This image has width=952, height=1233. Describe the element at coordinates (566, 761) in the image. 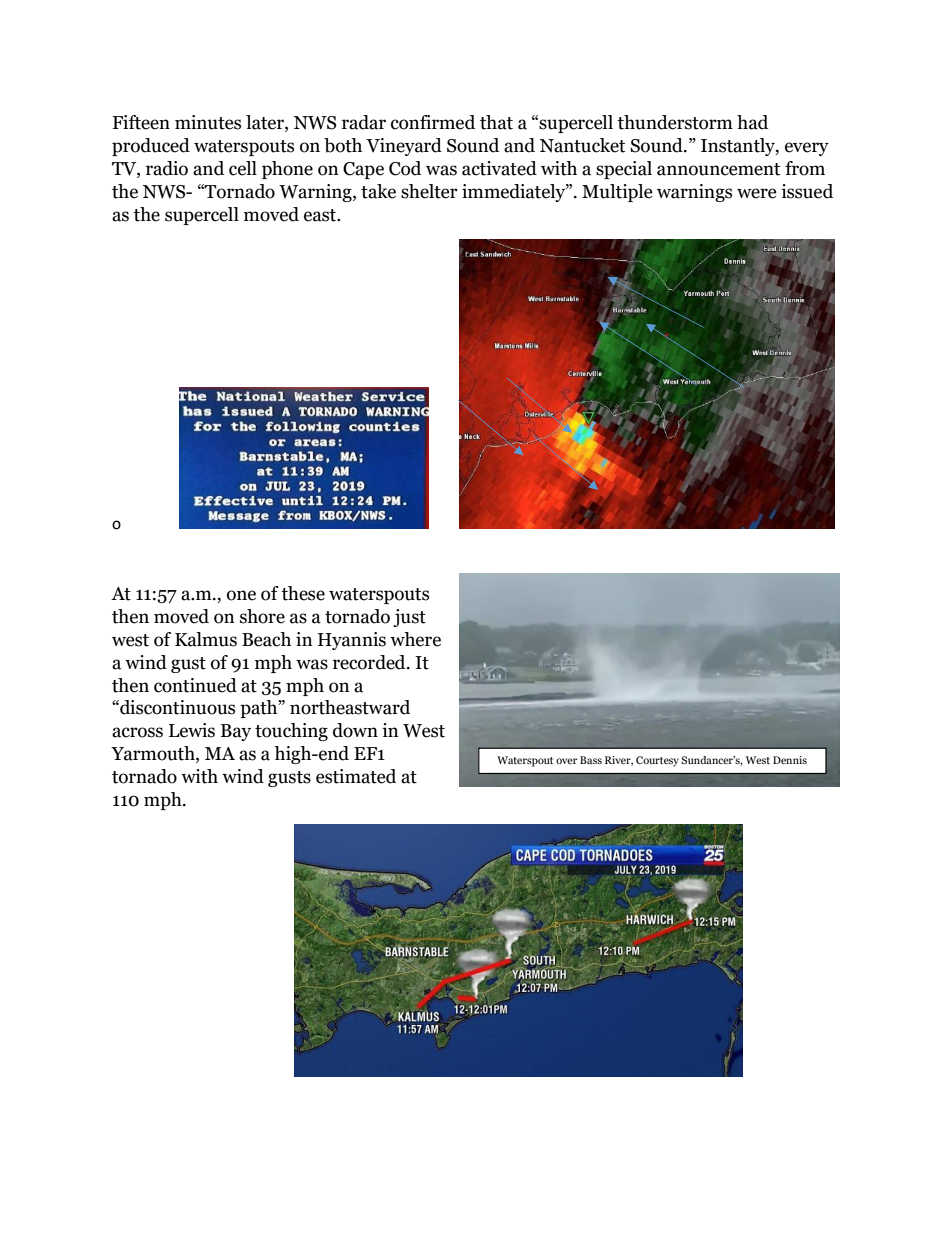

I see `over` at that location.
